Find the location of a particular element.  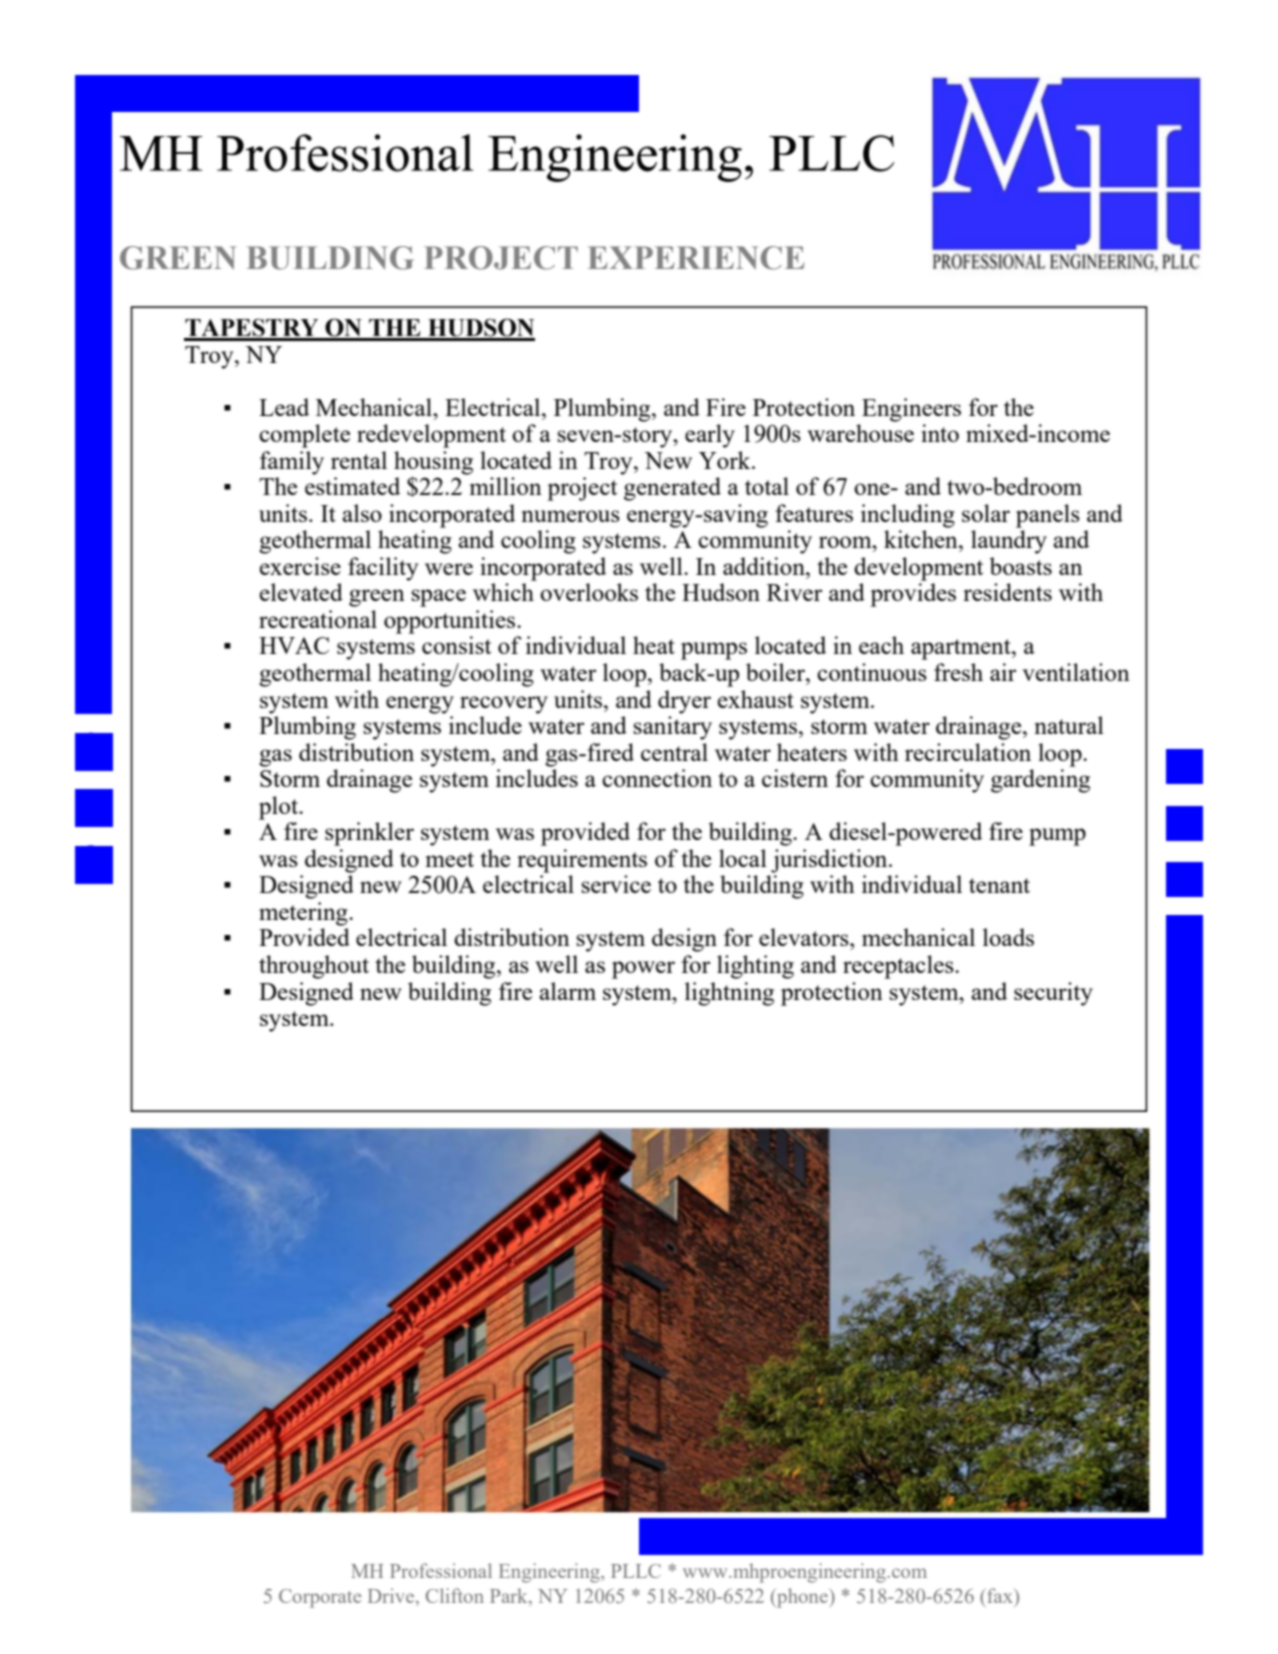

HVAC is located at coordinates (294, 645).
